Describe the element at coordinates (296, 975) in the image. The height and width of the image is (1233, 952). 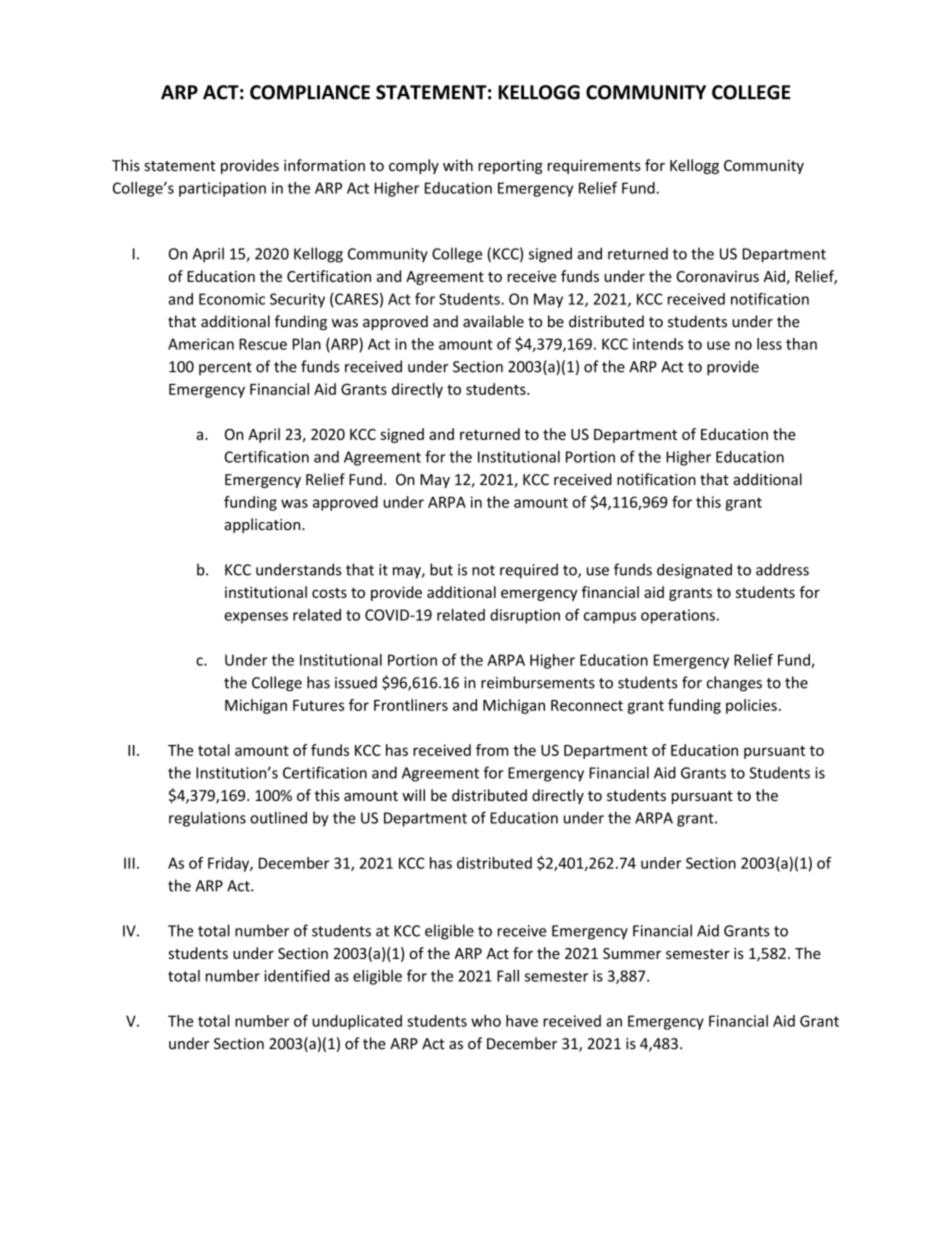
I see `identified` at that location.
